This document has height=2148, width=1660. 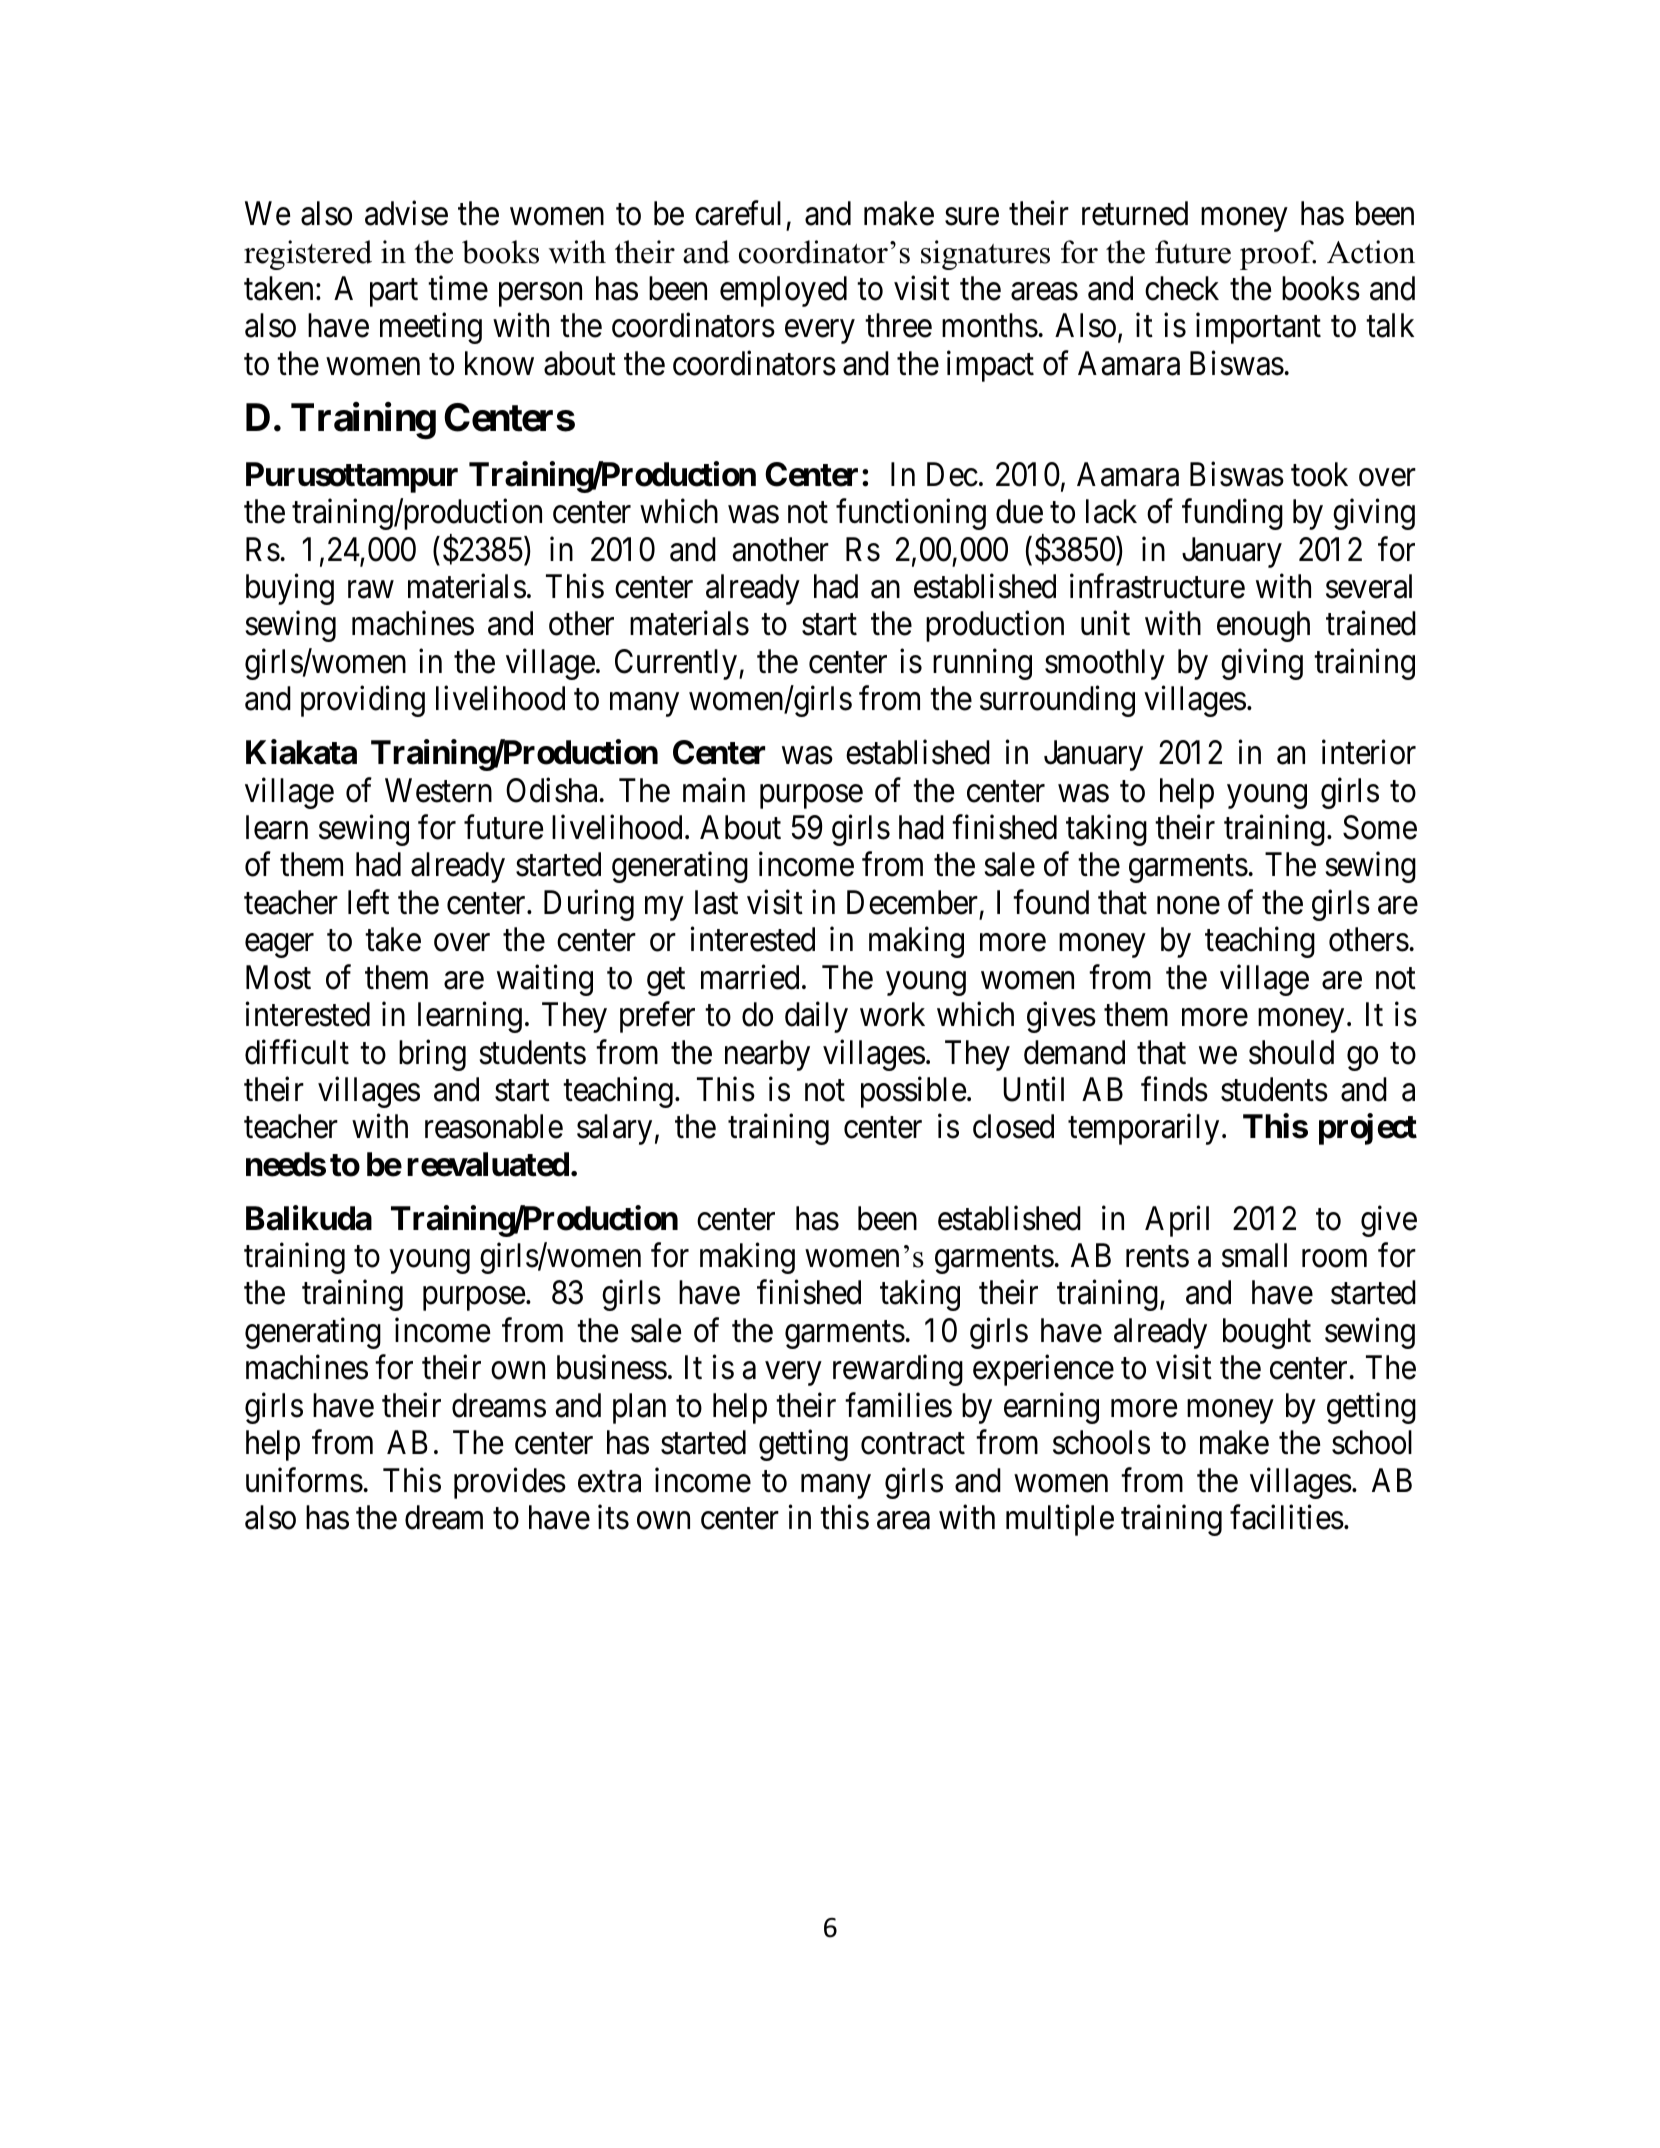 What do you see at coordinates (913, 1444) in the document?
I see `contract` at bounding box center [913, 1444].
